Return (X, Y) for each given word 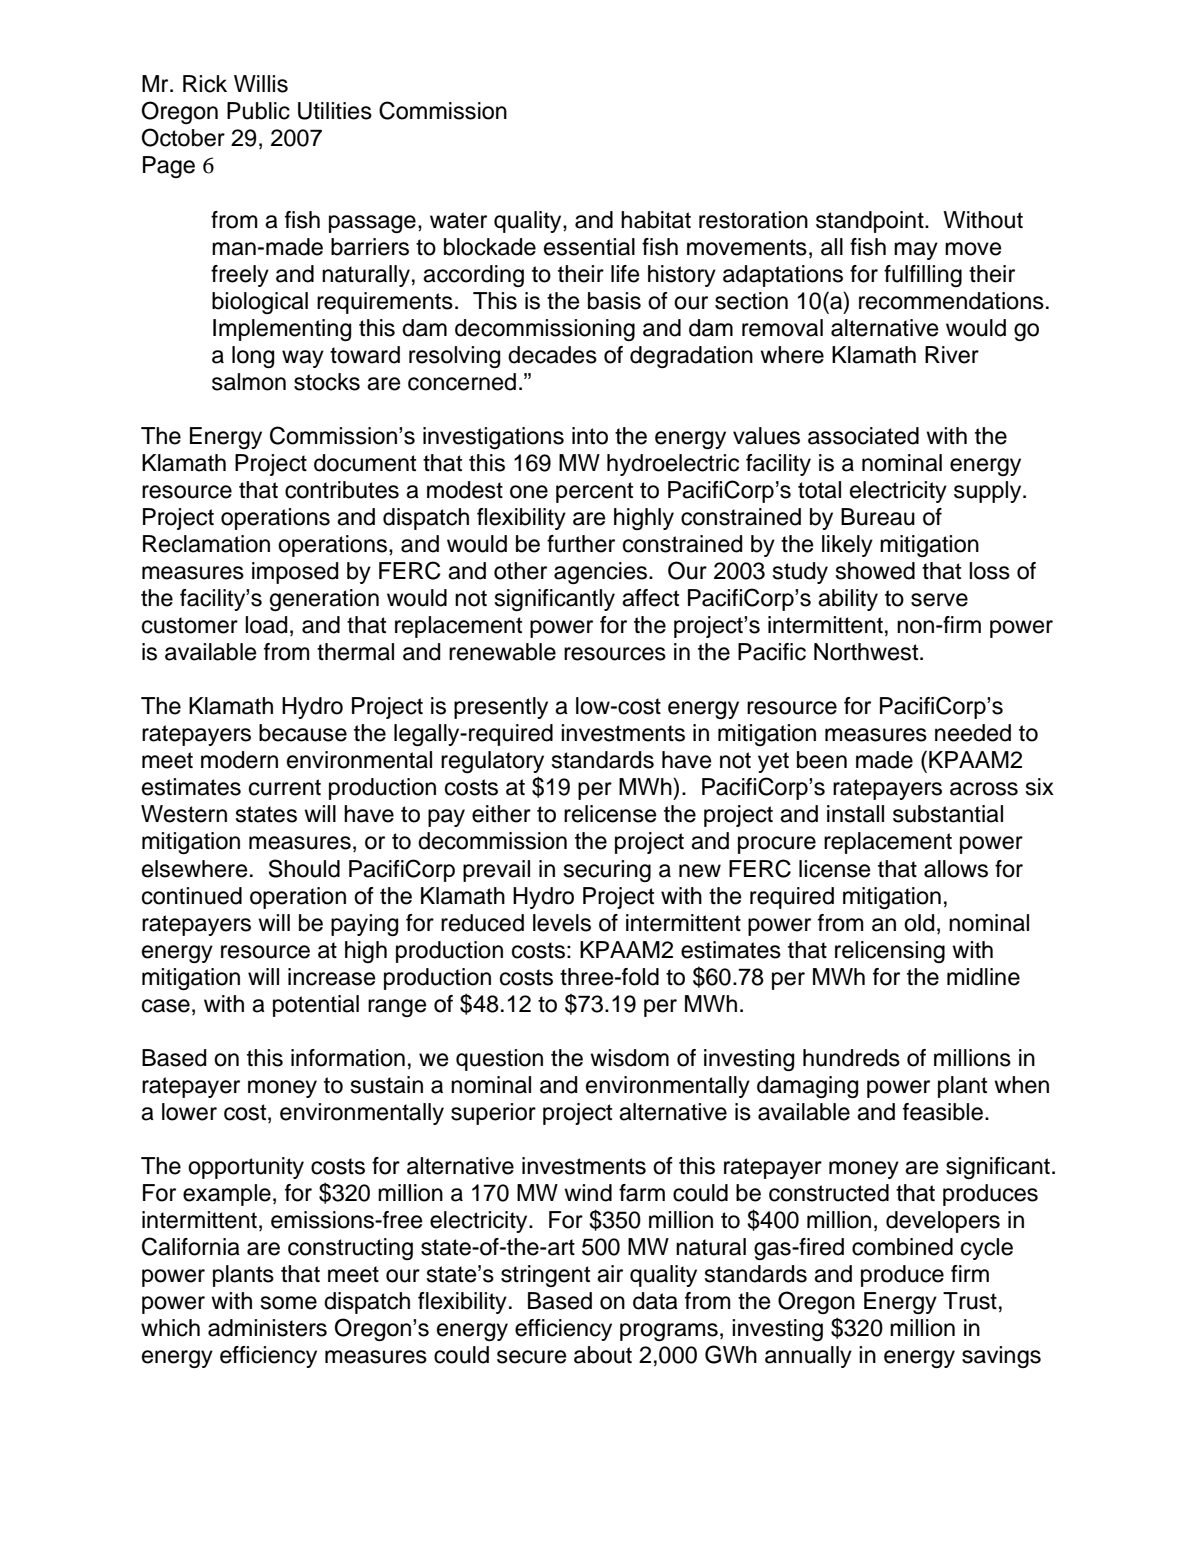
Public (258, 111)
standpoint (871, 222)
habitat (656, 220)
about (603, 1355)
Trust (970, 1301)
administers (267, 1328)
